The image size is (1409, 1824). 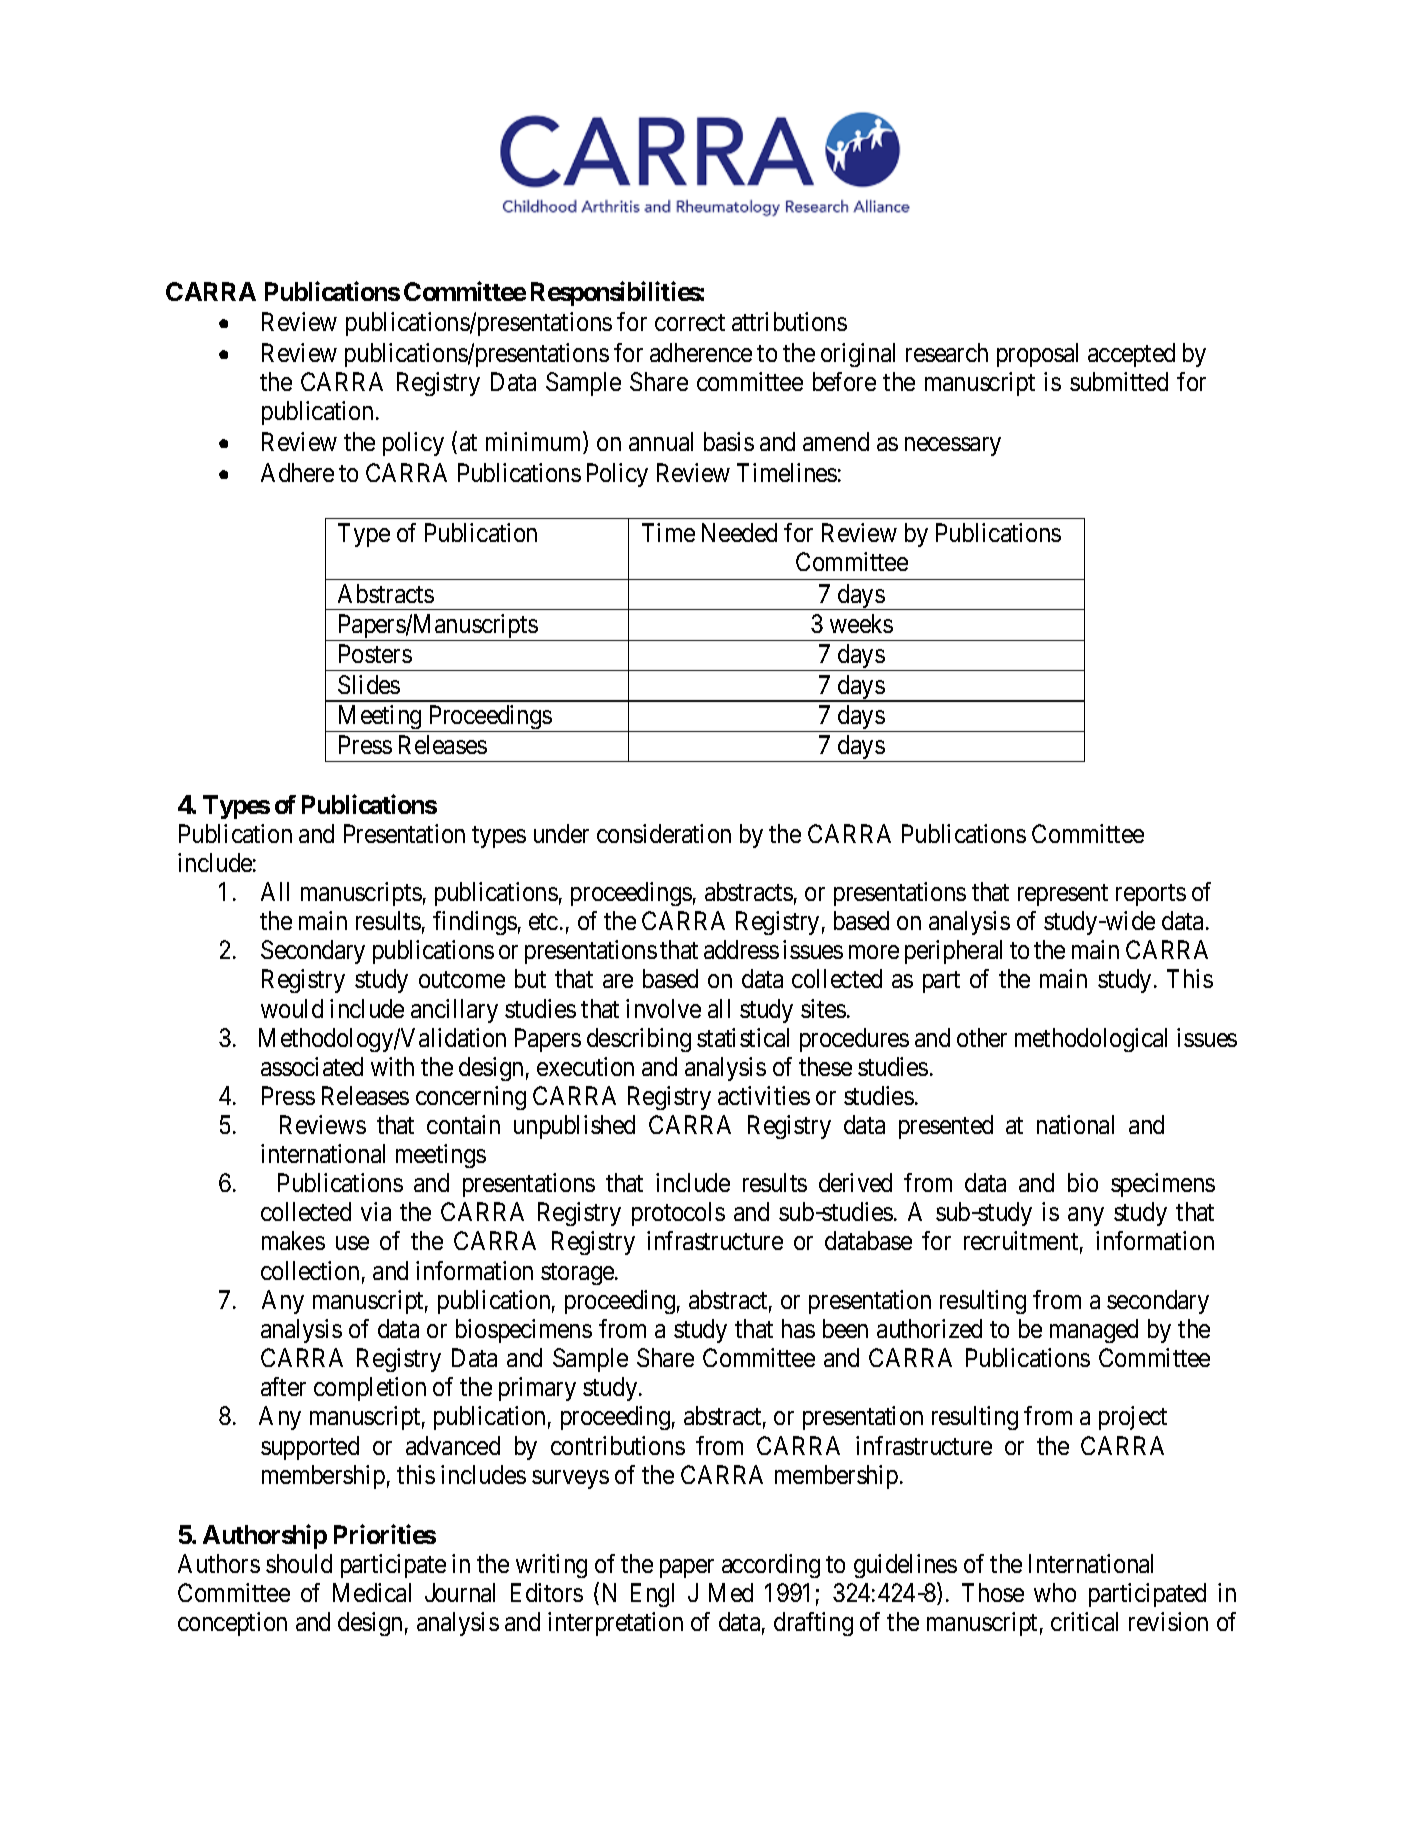 What do you see at coordinates (292, 1008) in the screenshot?
I see `would` at bounding box center [292, 1008].
